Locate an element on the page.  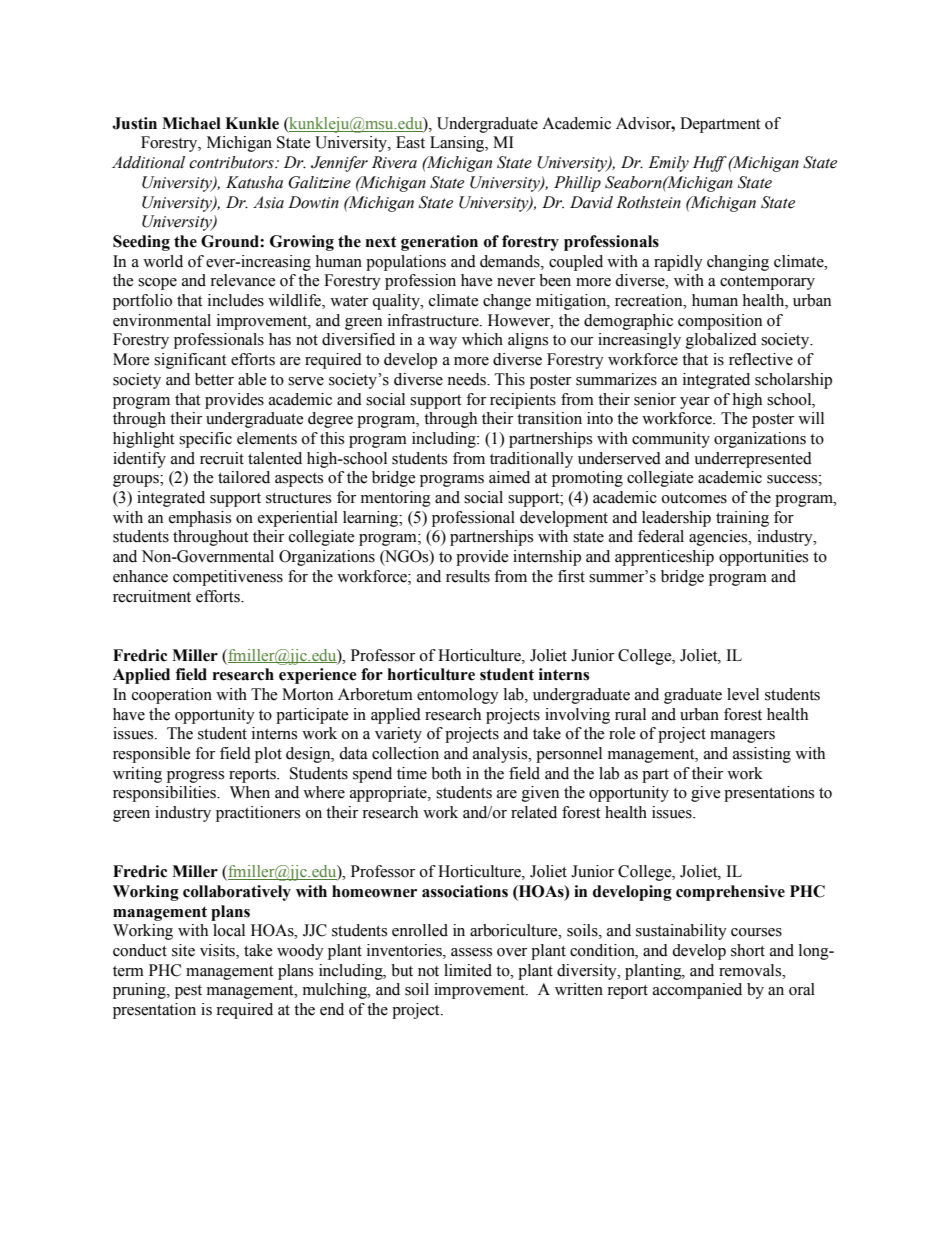
contributors is located at coordinates (232, 162).
